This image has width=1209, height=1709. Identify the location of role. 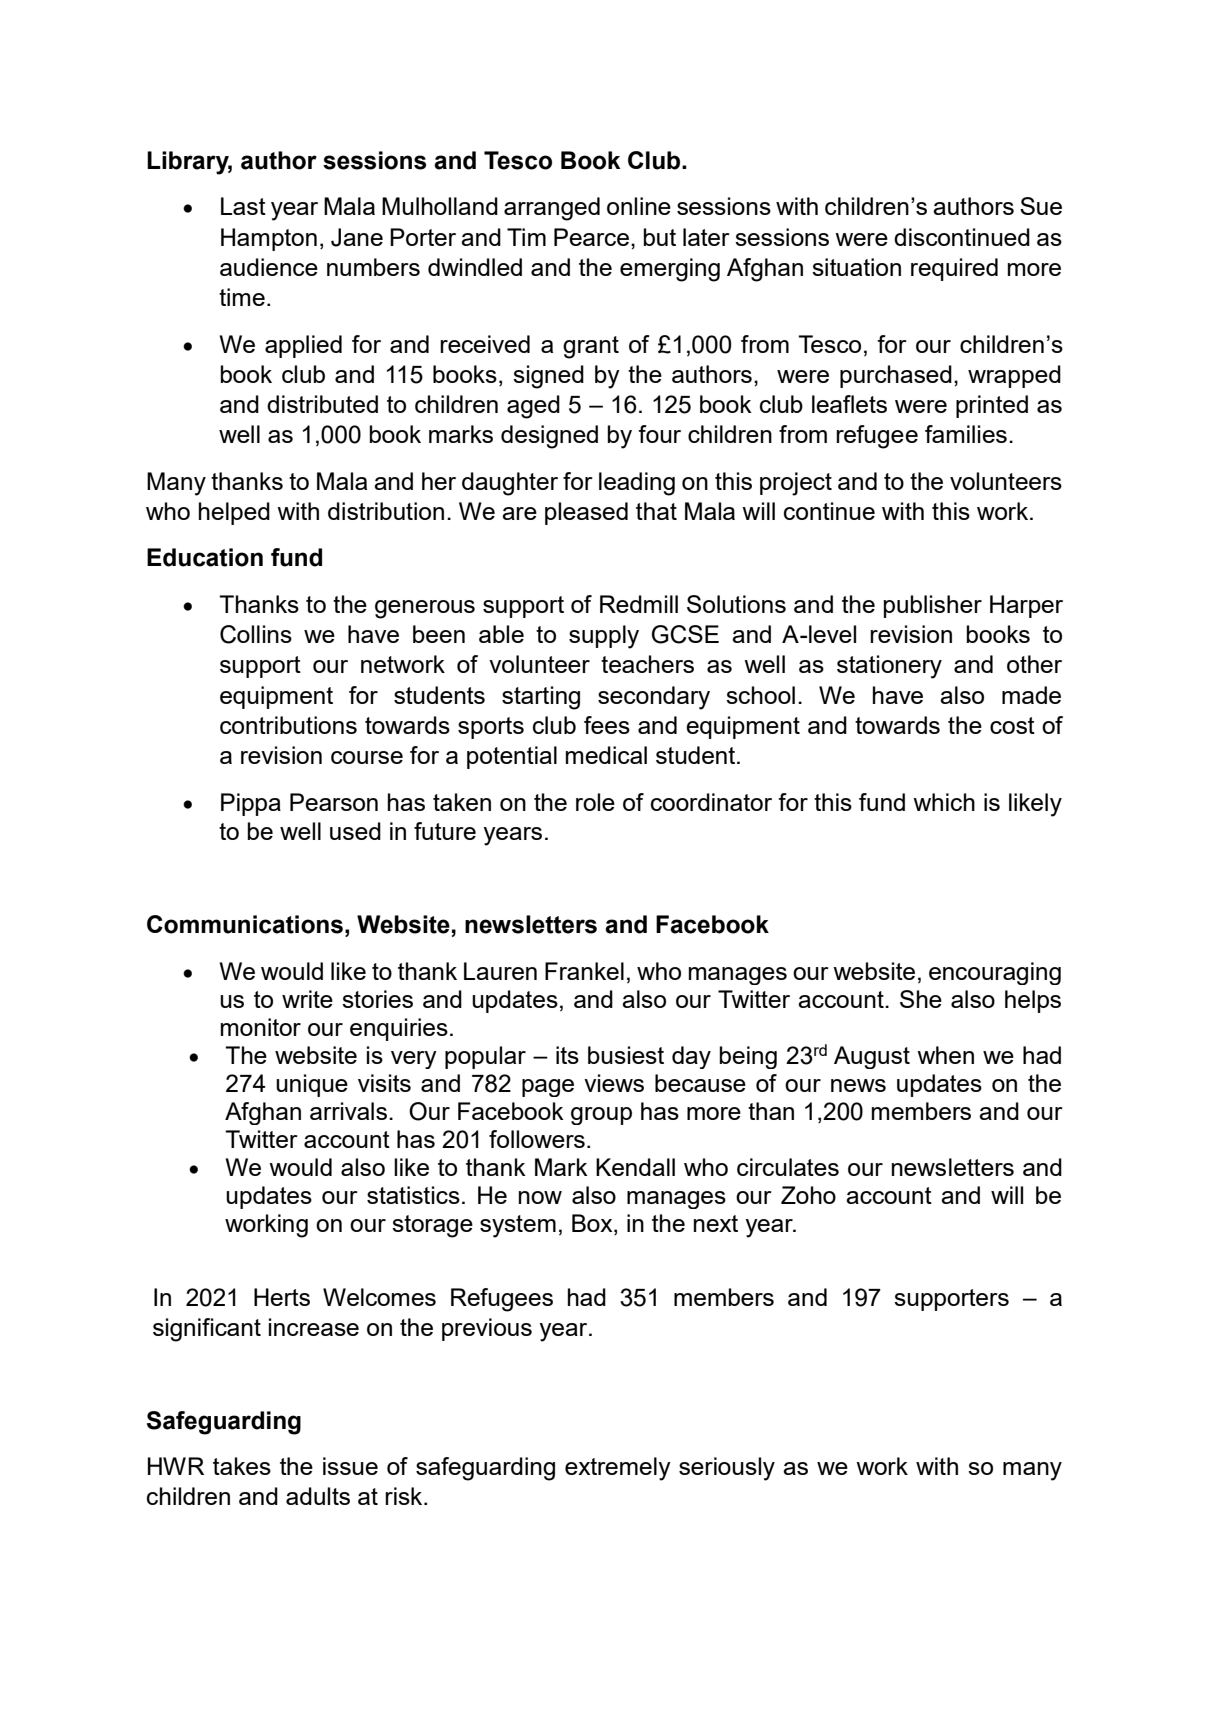
(595, 802).
